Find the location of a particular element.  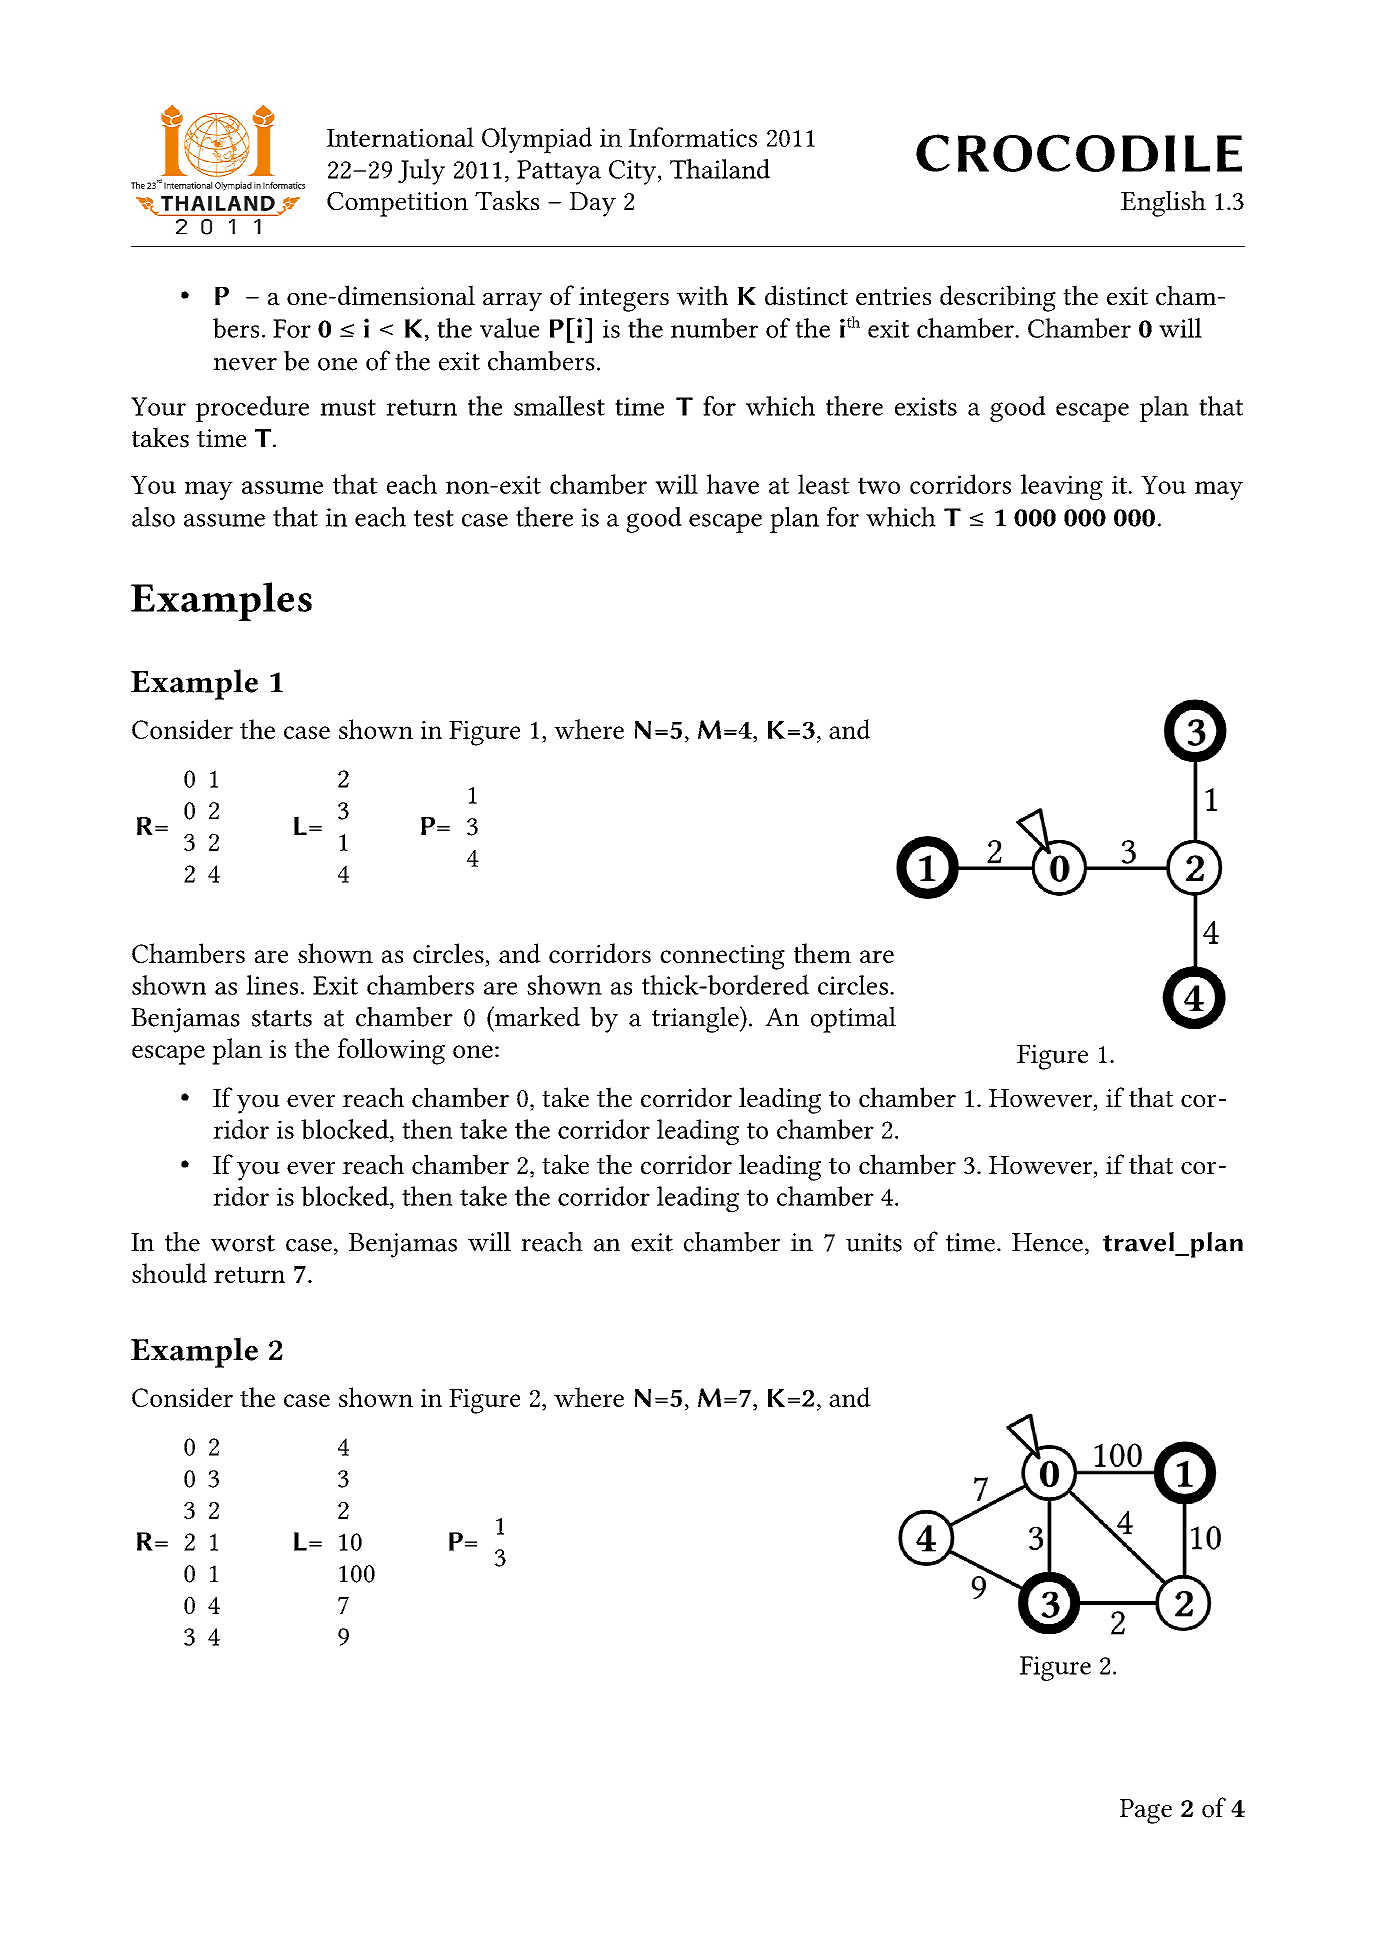

triangle is located at coordinates (696, 1019).
